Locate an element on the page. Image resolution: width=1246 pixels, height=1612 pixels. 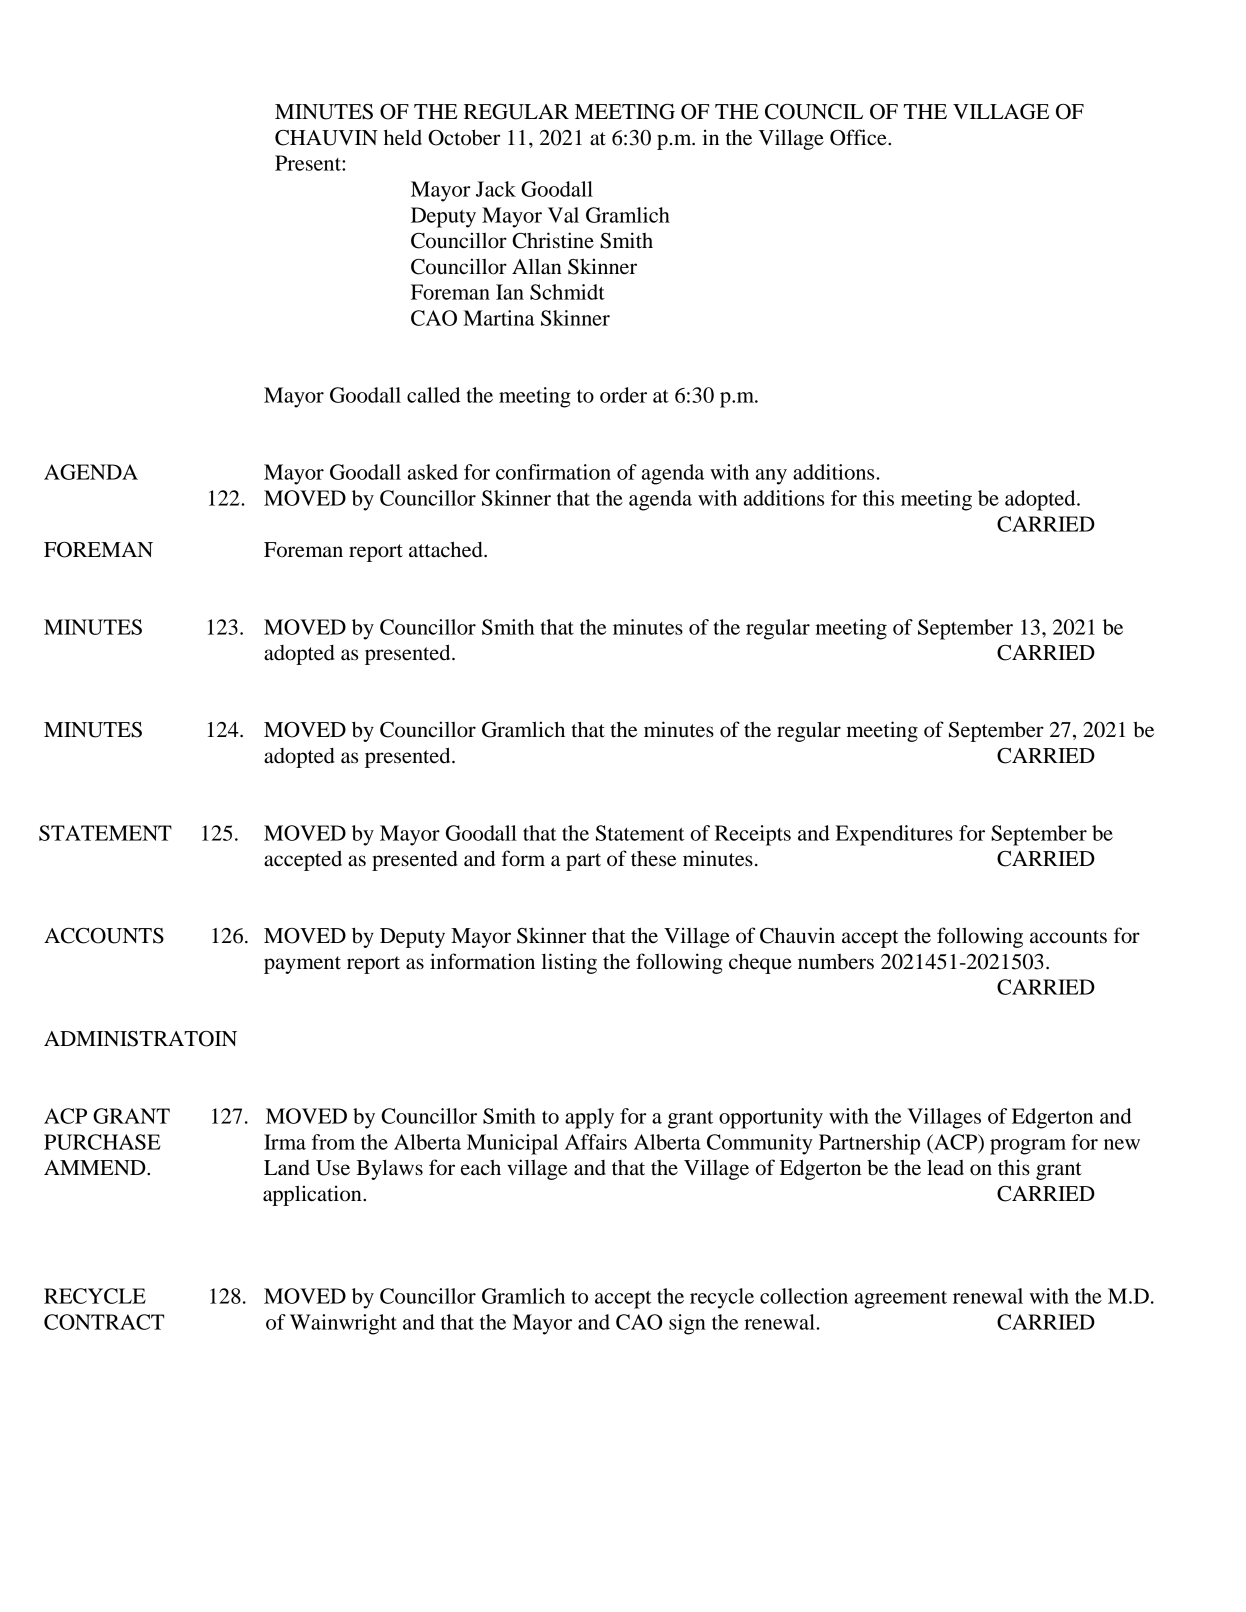
CONTRACT is located at coordinates (104, 1322).
